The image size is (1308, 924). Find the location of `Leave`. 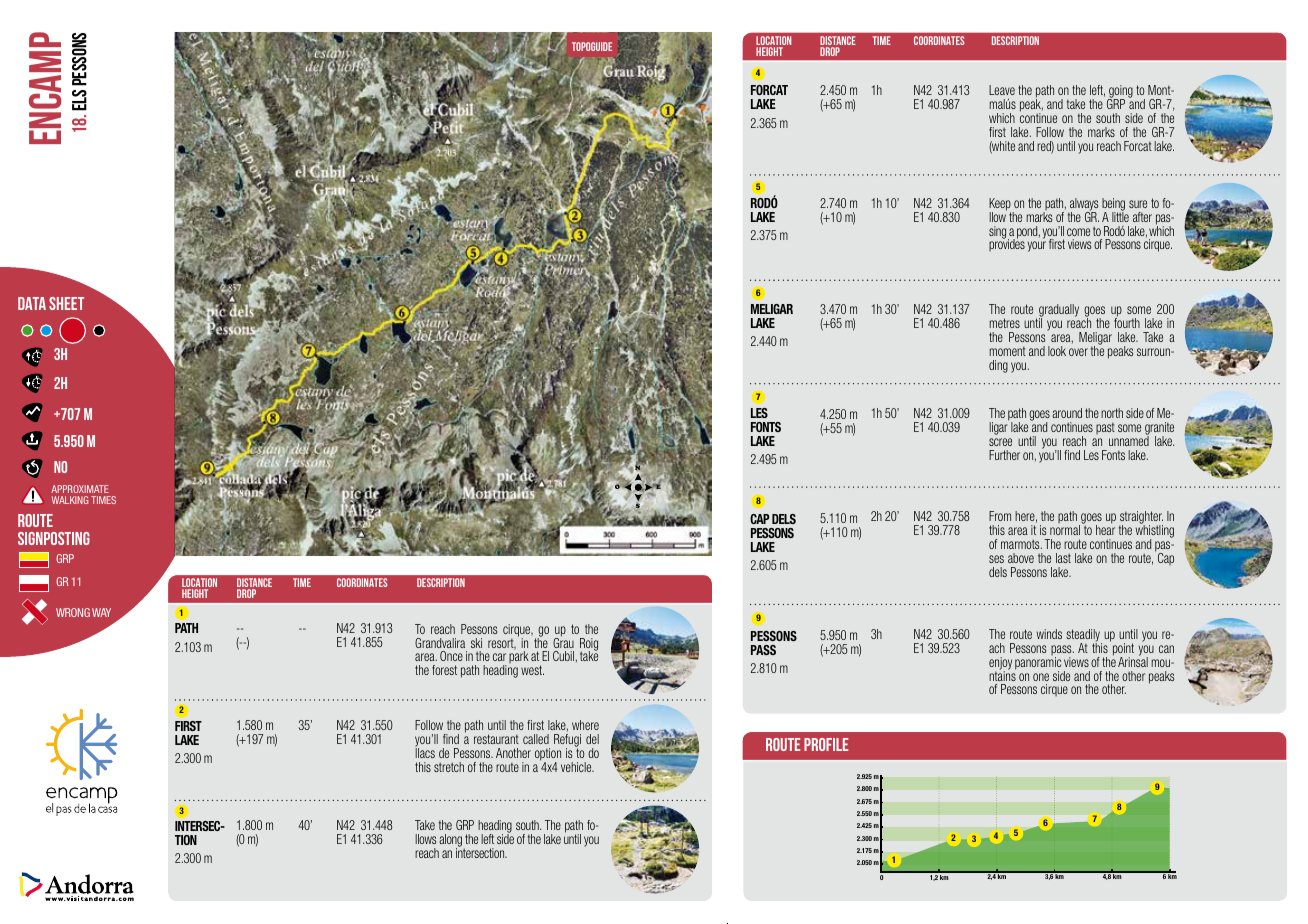

Leave is located at coordinates (1002, 90).
